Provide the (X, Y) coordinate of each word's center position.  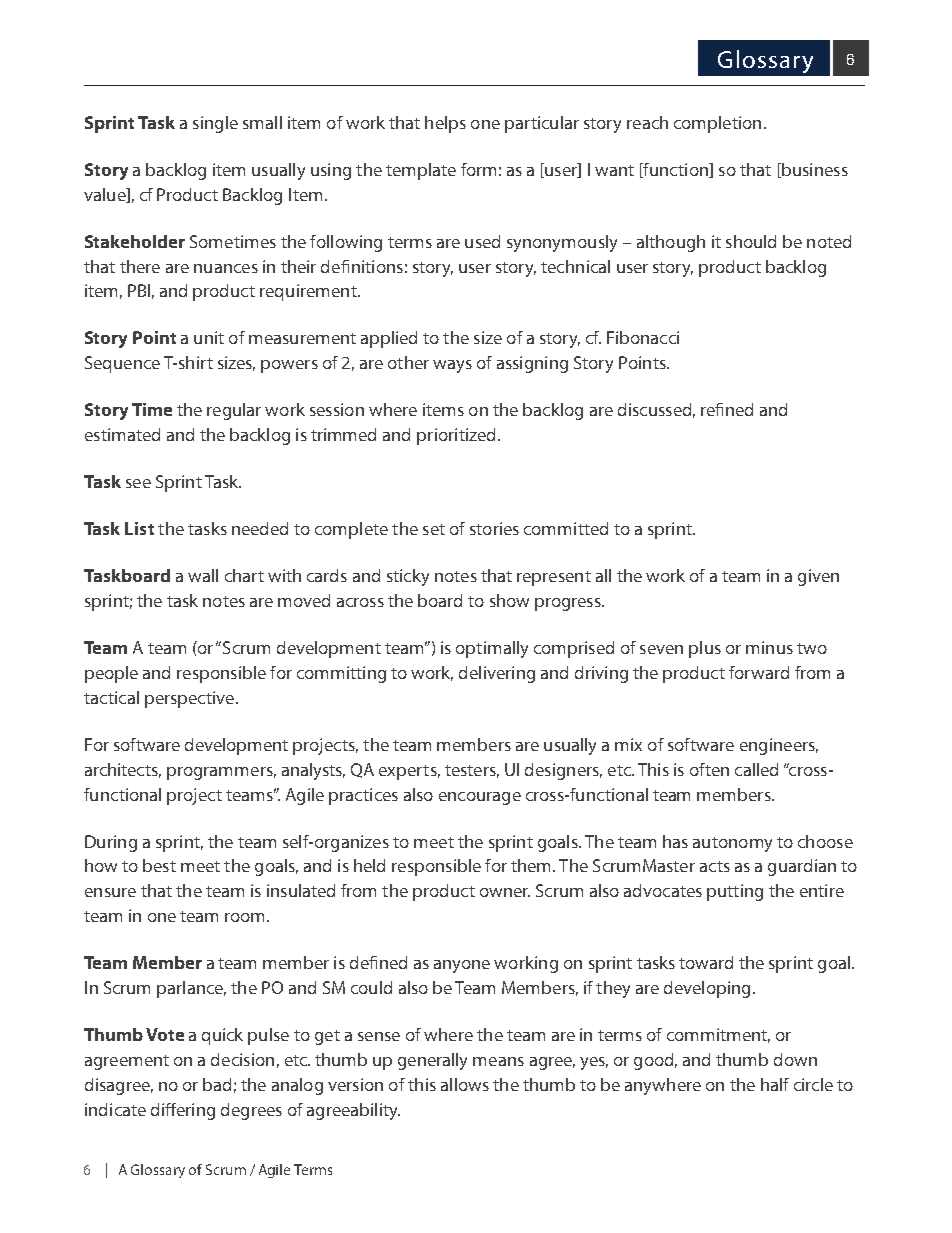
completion (717, 124)
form (478, 169)
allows (465, 1084)
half (775, 1084)
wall (203, 575)
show (509, 600)
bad (217, 1084)
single (215, 124)
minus (769, 647)
